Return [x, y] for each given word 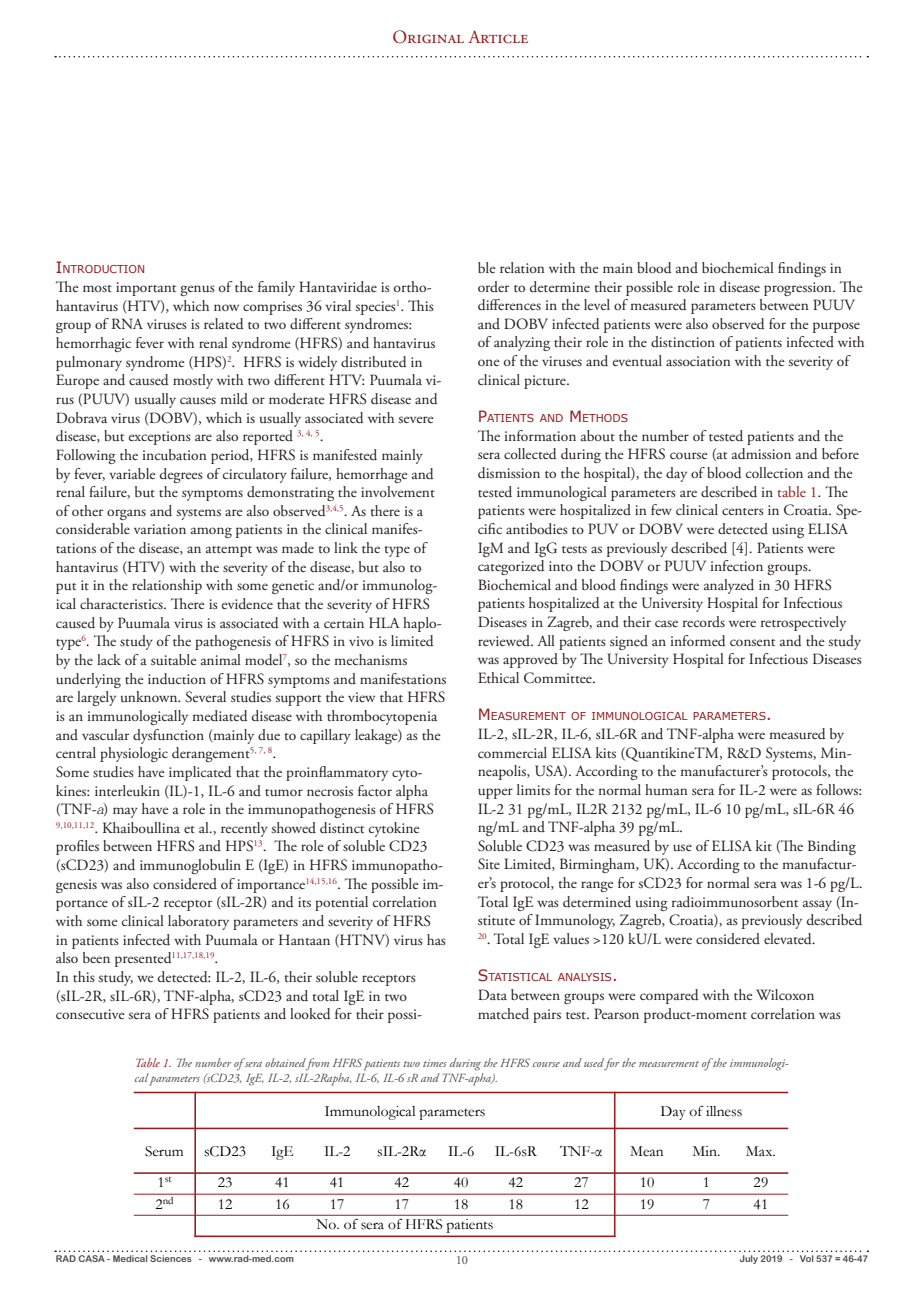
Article [498, 37]
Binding [832, 847]
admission [761, 454]
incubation [175, 454]
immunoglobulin [190, 866]
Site [489, 864]
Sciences [171, 1258]
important [146, 289]
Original [428, 37]
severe [416, 419]
